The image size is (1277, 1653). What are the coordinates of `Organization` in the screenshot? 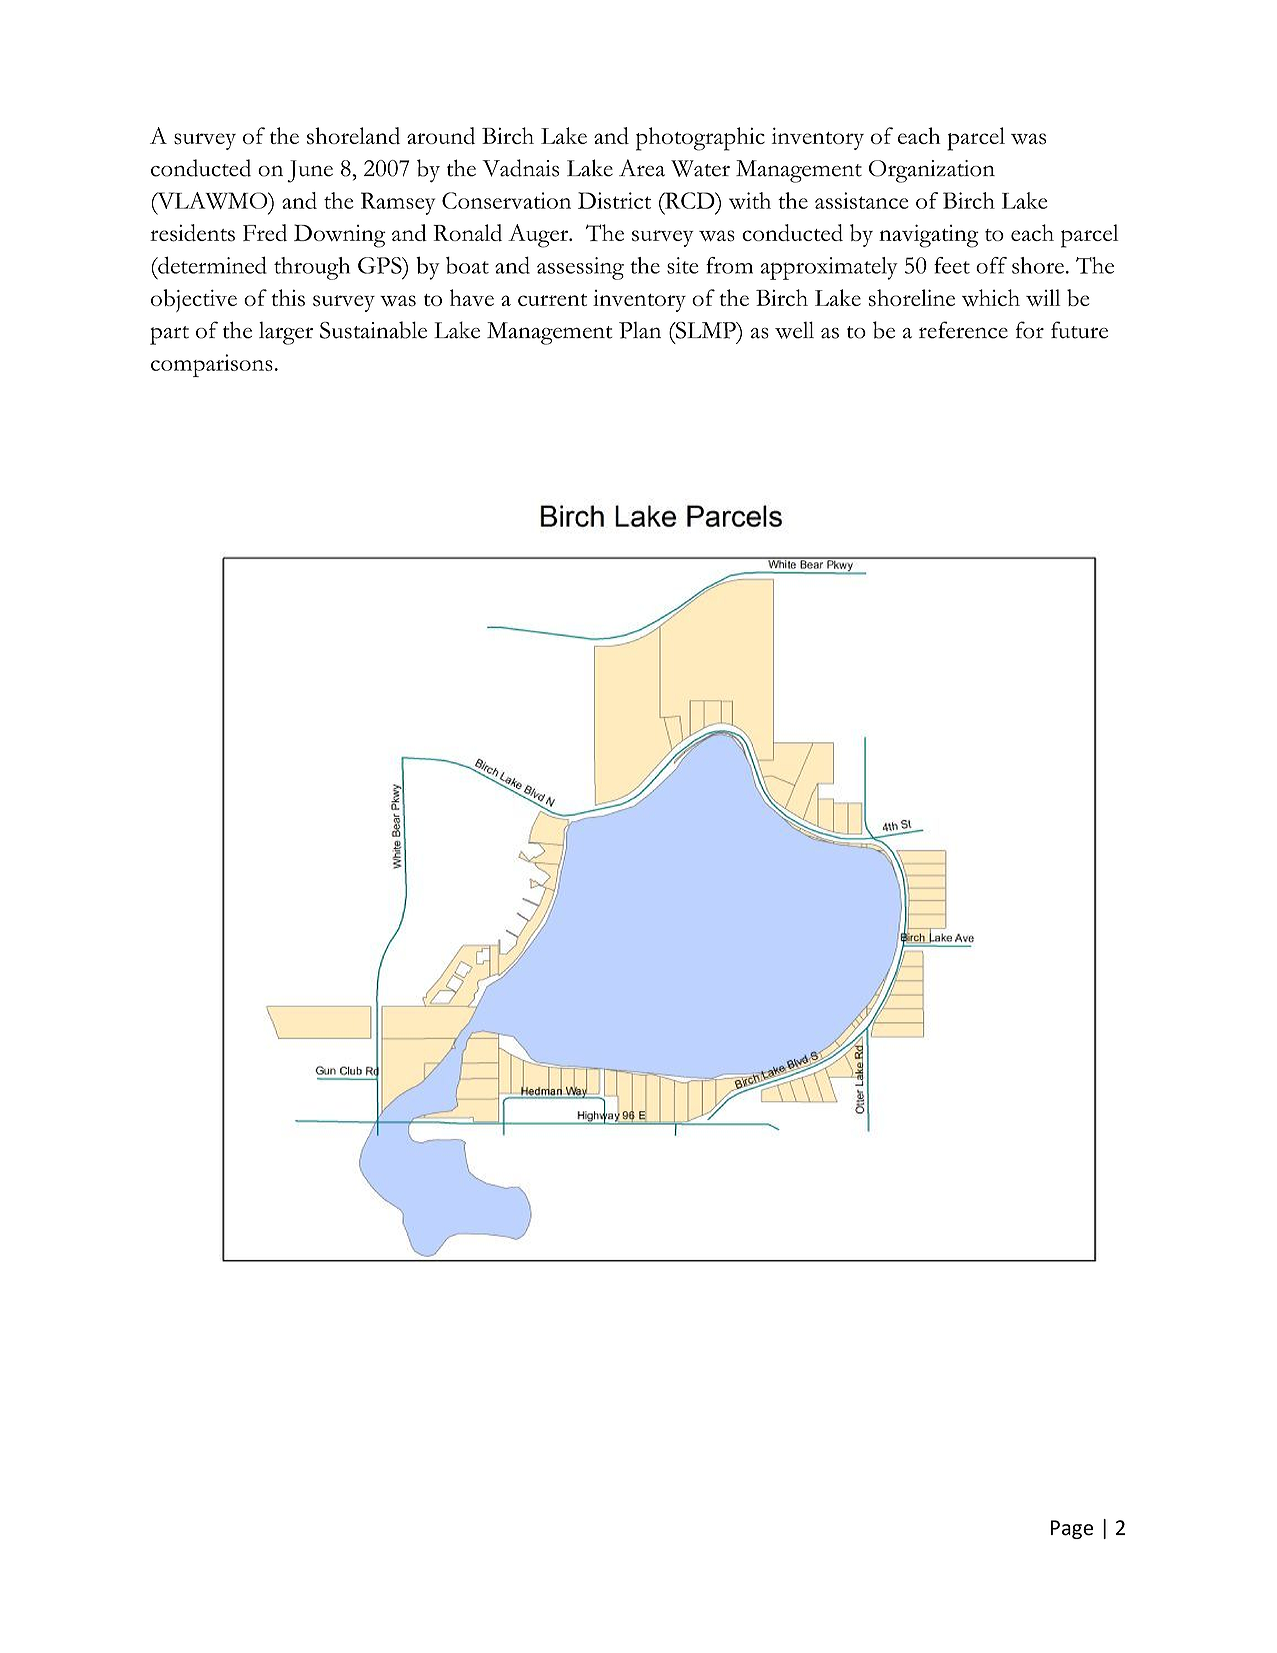 It's located at (932, 171).
